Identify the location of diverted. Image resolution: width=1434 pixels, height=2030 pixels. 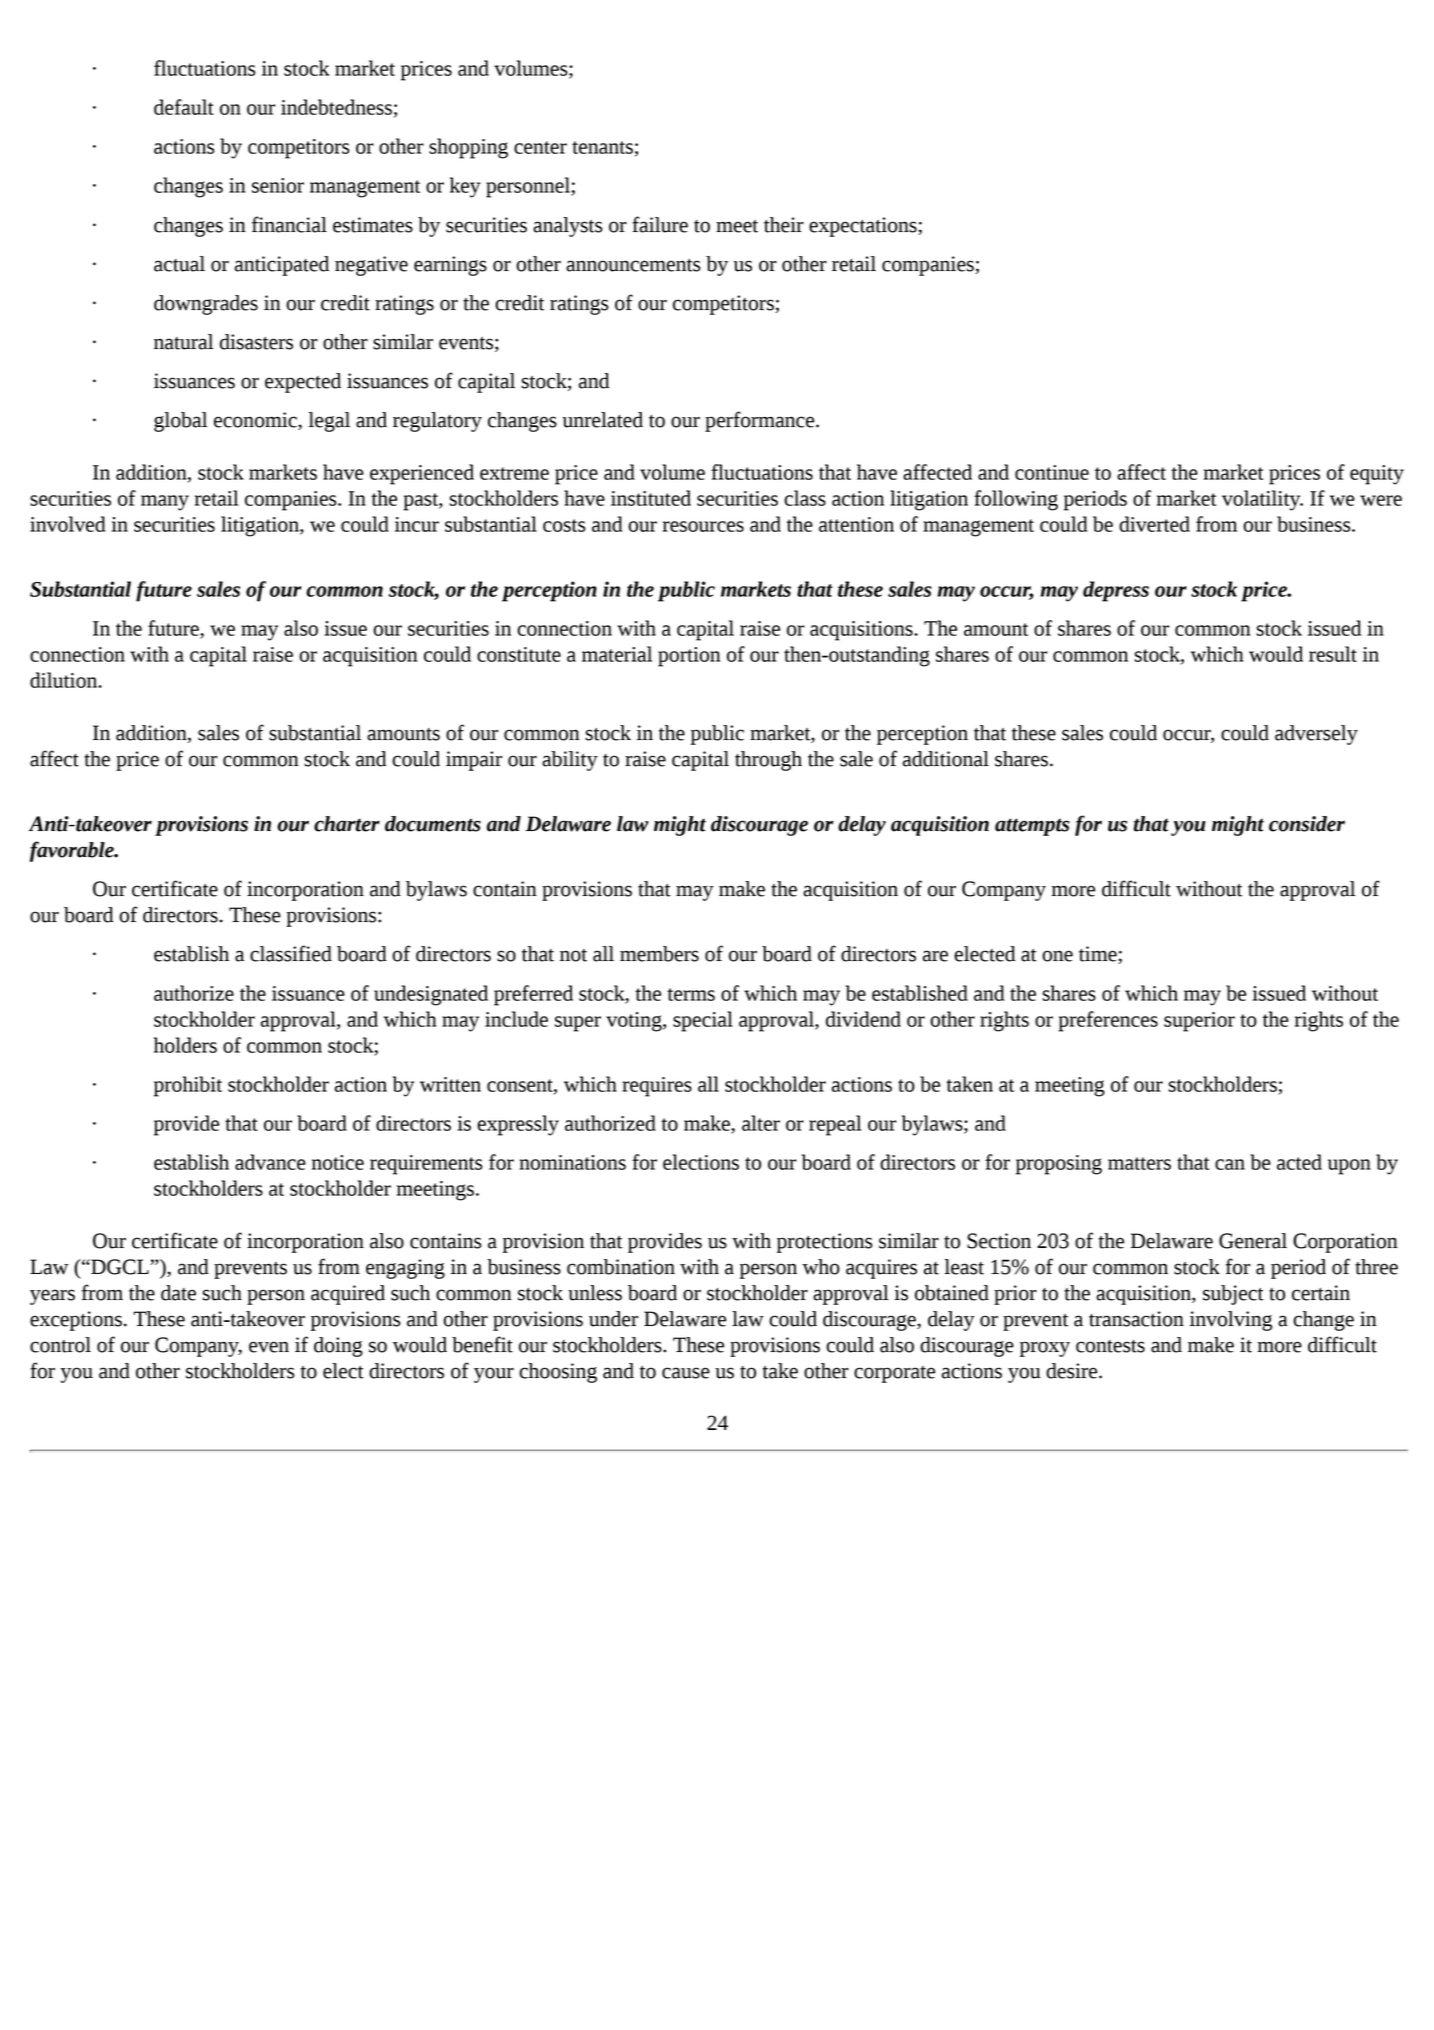
(1154, 524).
